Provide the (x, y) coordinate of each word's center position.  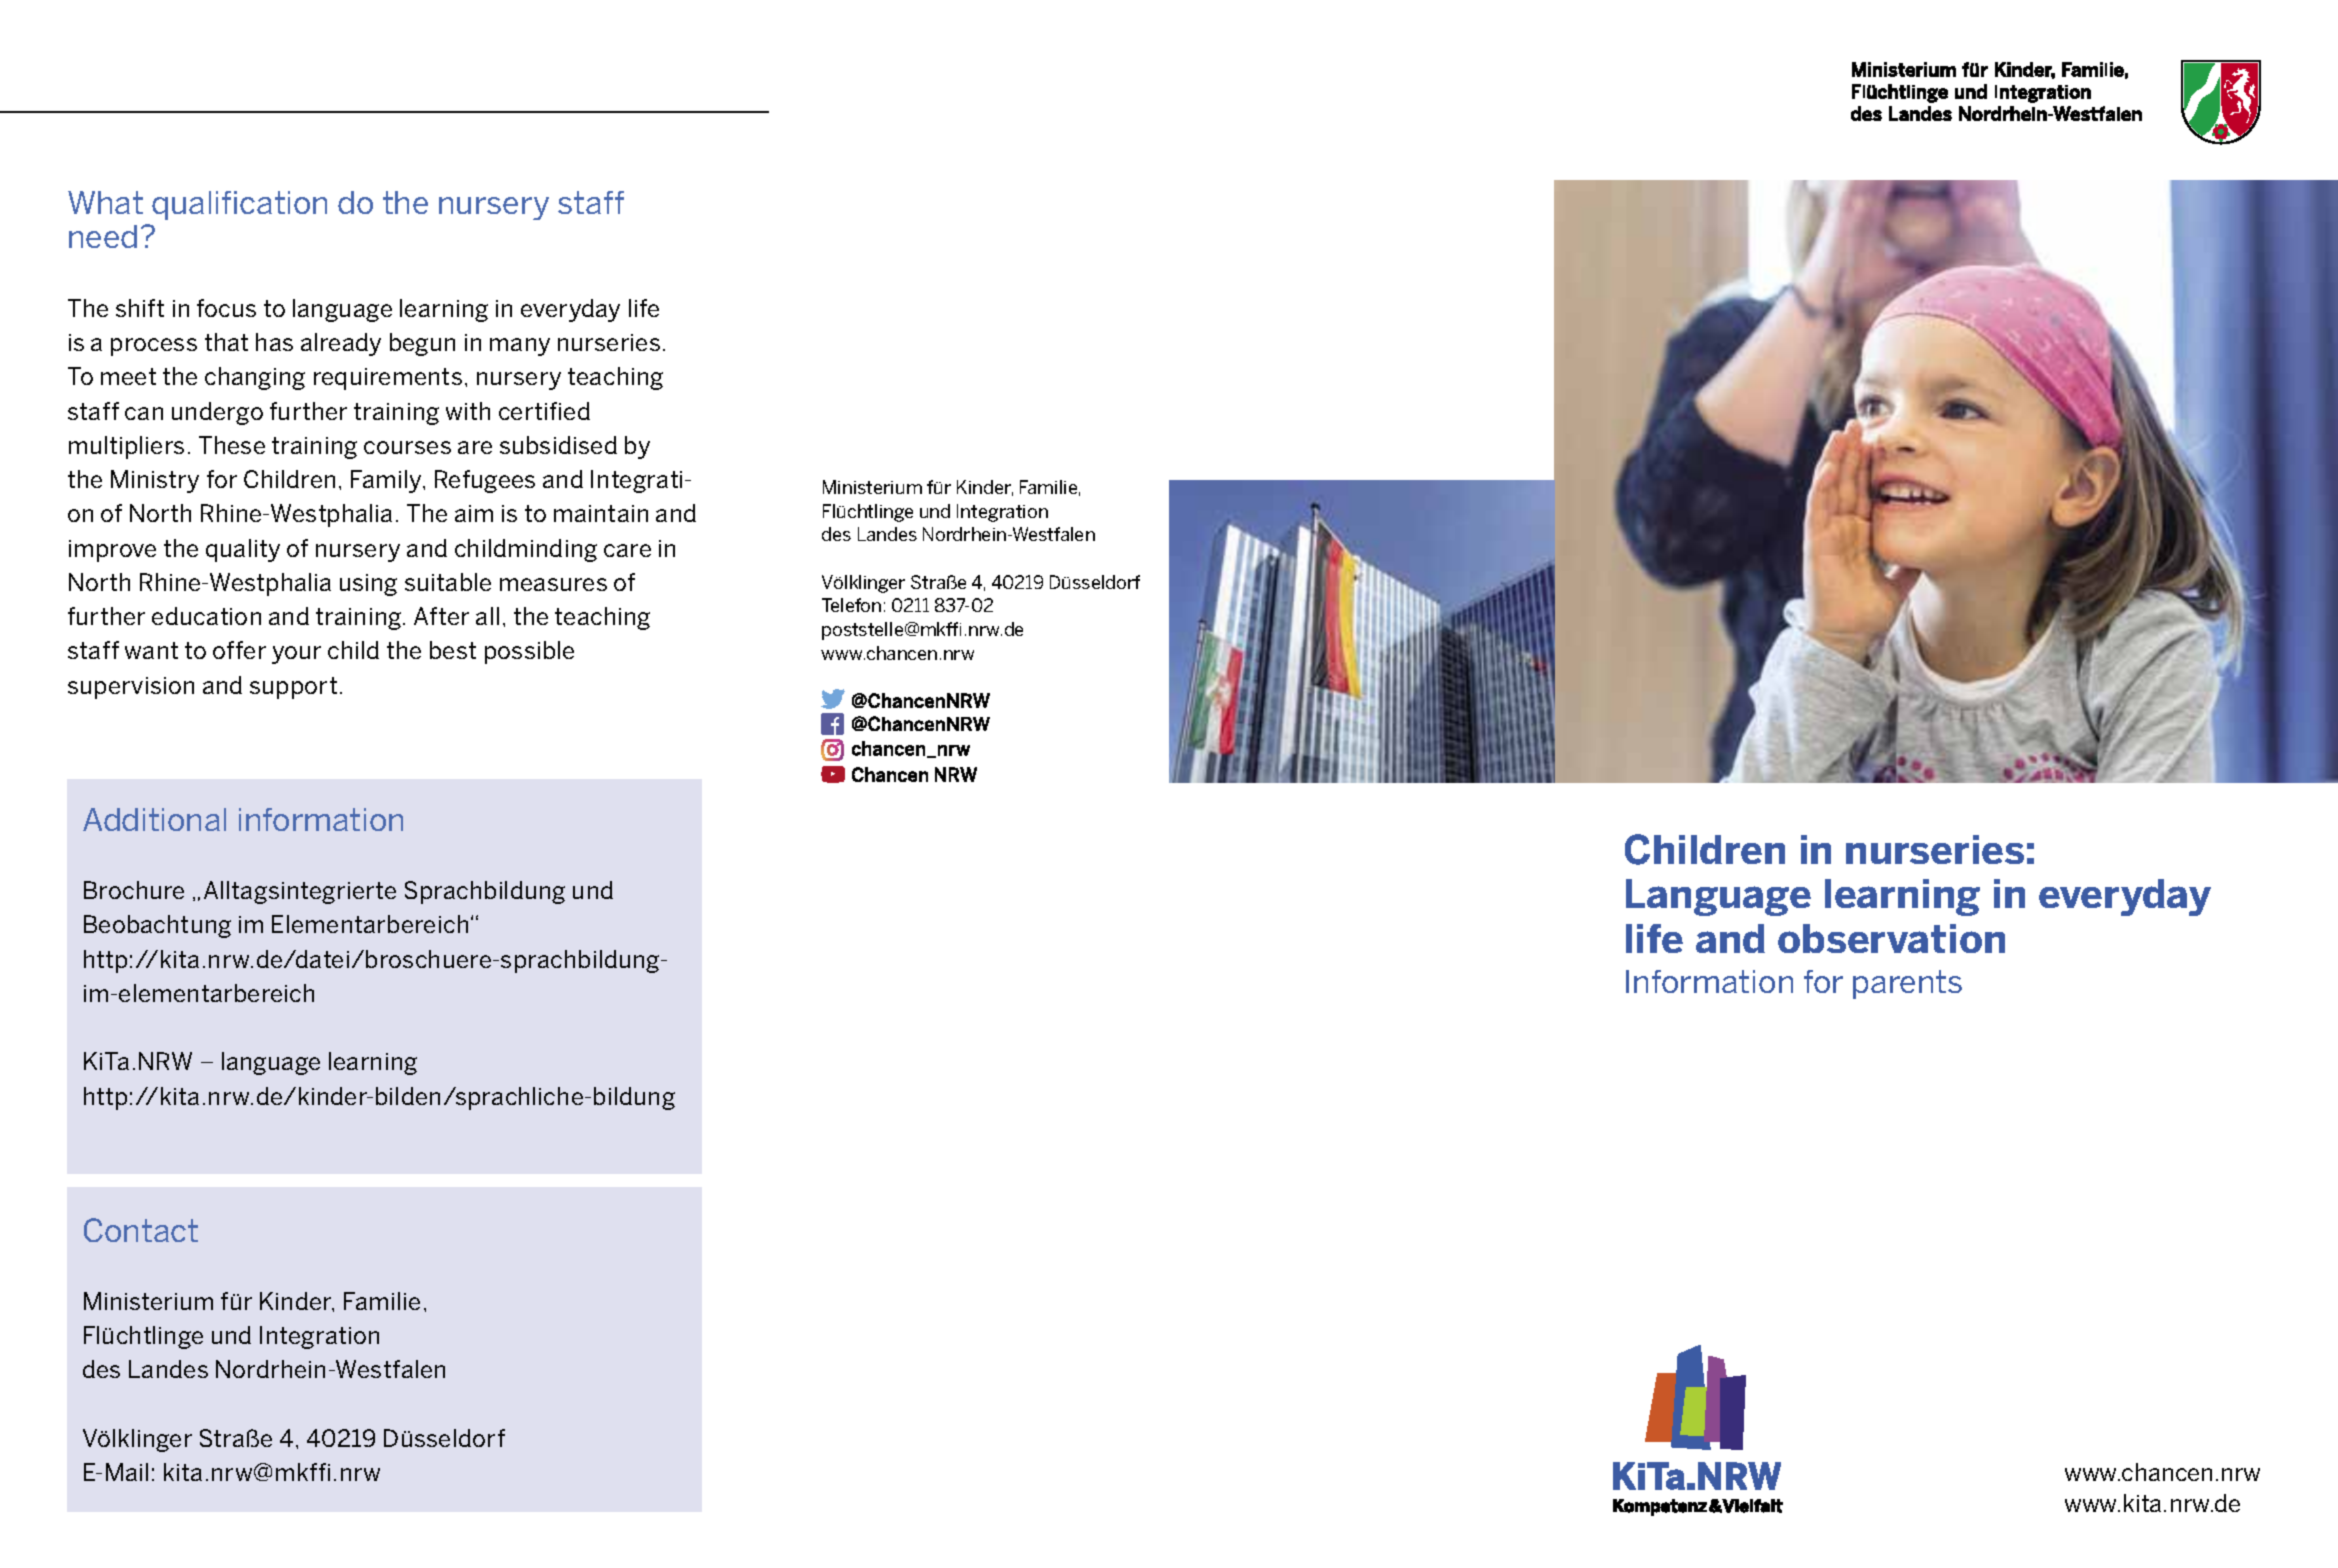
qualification (239, 205)
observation (1891, 938)
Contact (141, 1230)
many (520, 347)
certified (544, 411)
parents (1907, 984)
